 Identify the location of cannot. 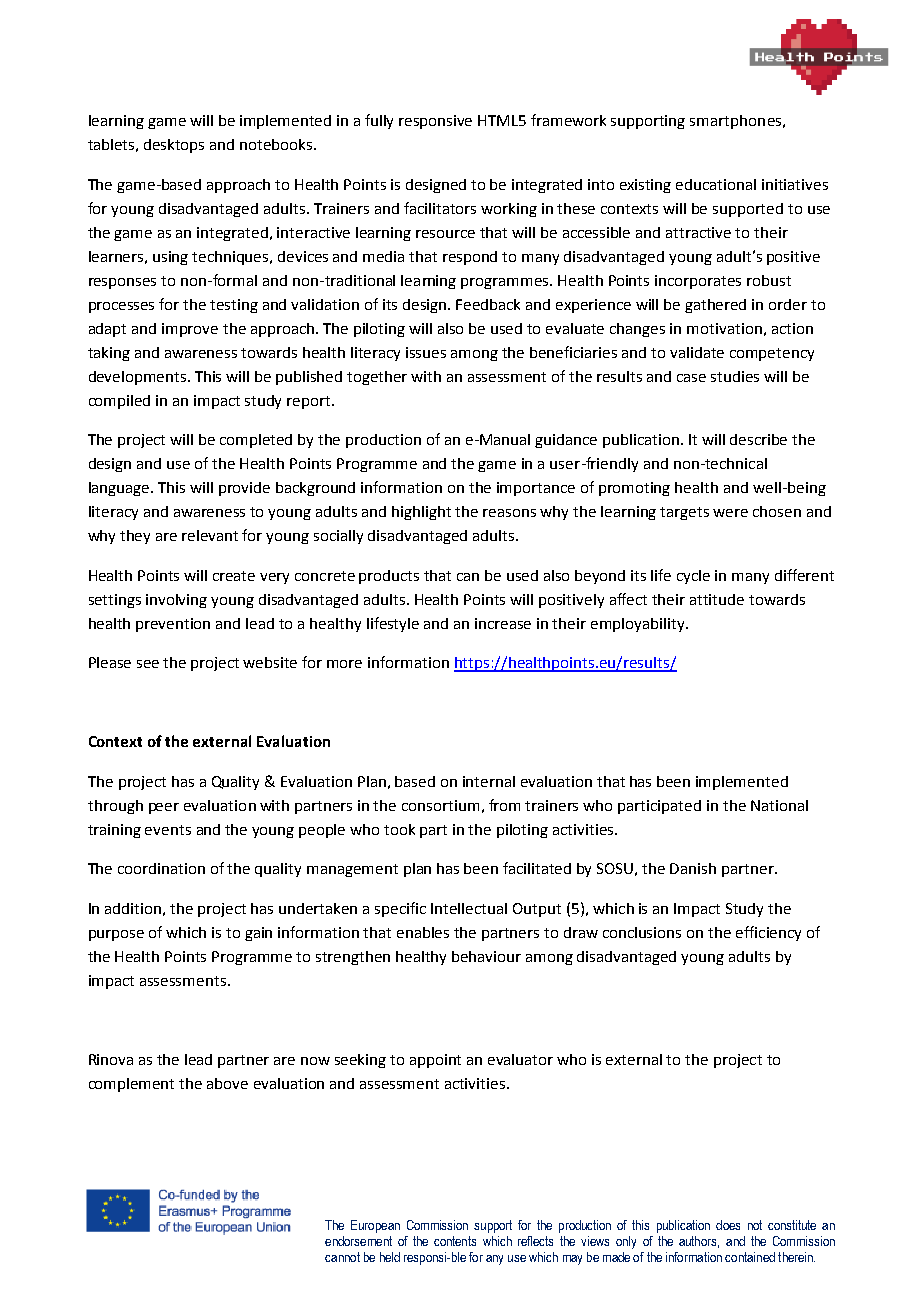
(342, 1257).
